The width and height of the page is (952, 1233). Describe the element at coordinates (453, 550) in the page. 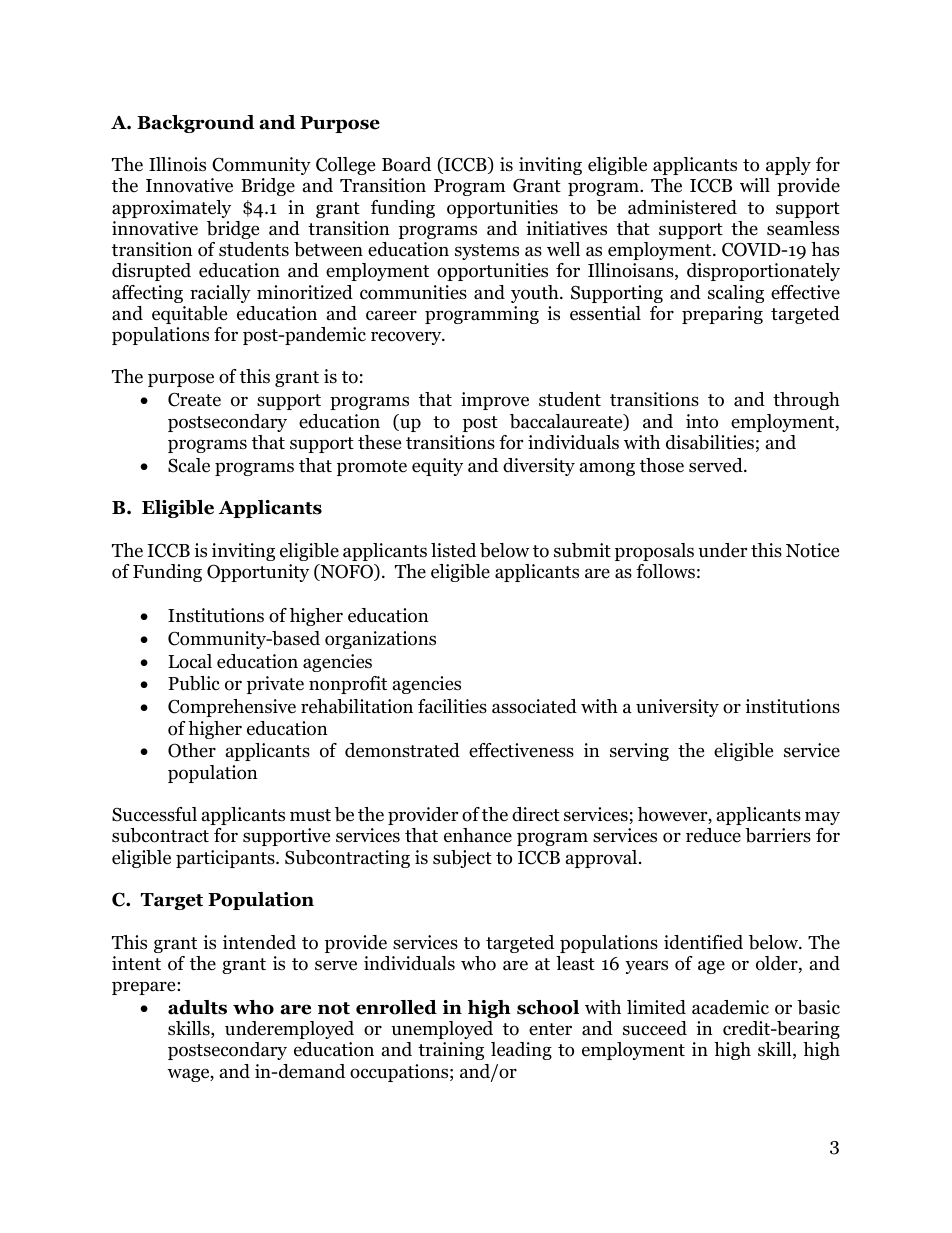

I see `listed` at that location.
